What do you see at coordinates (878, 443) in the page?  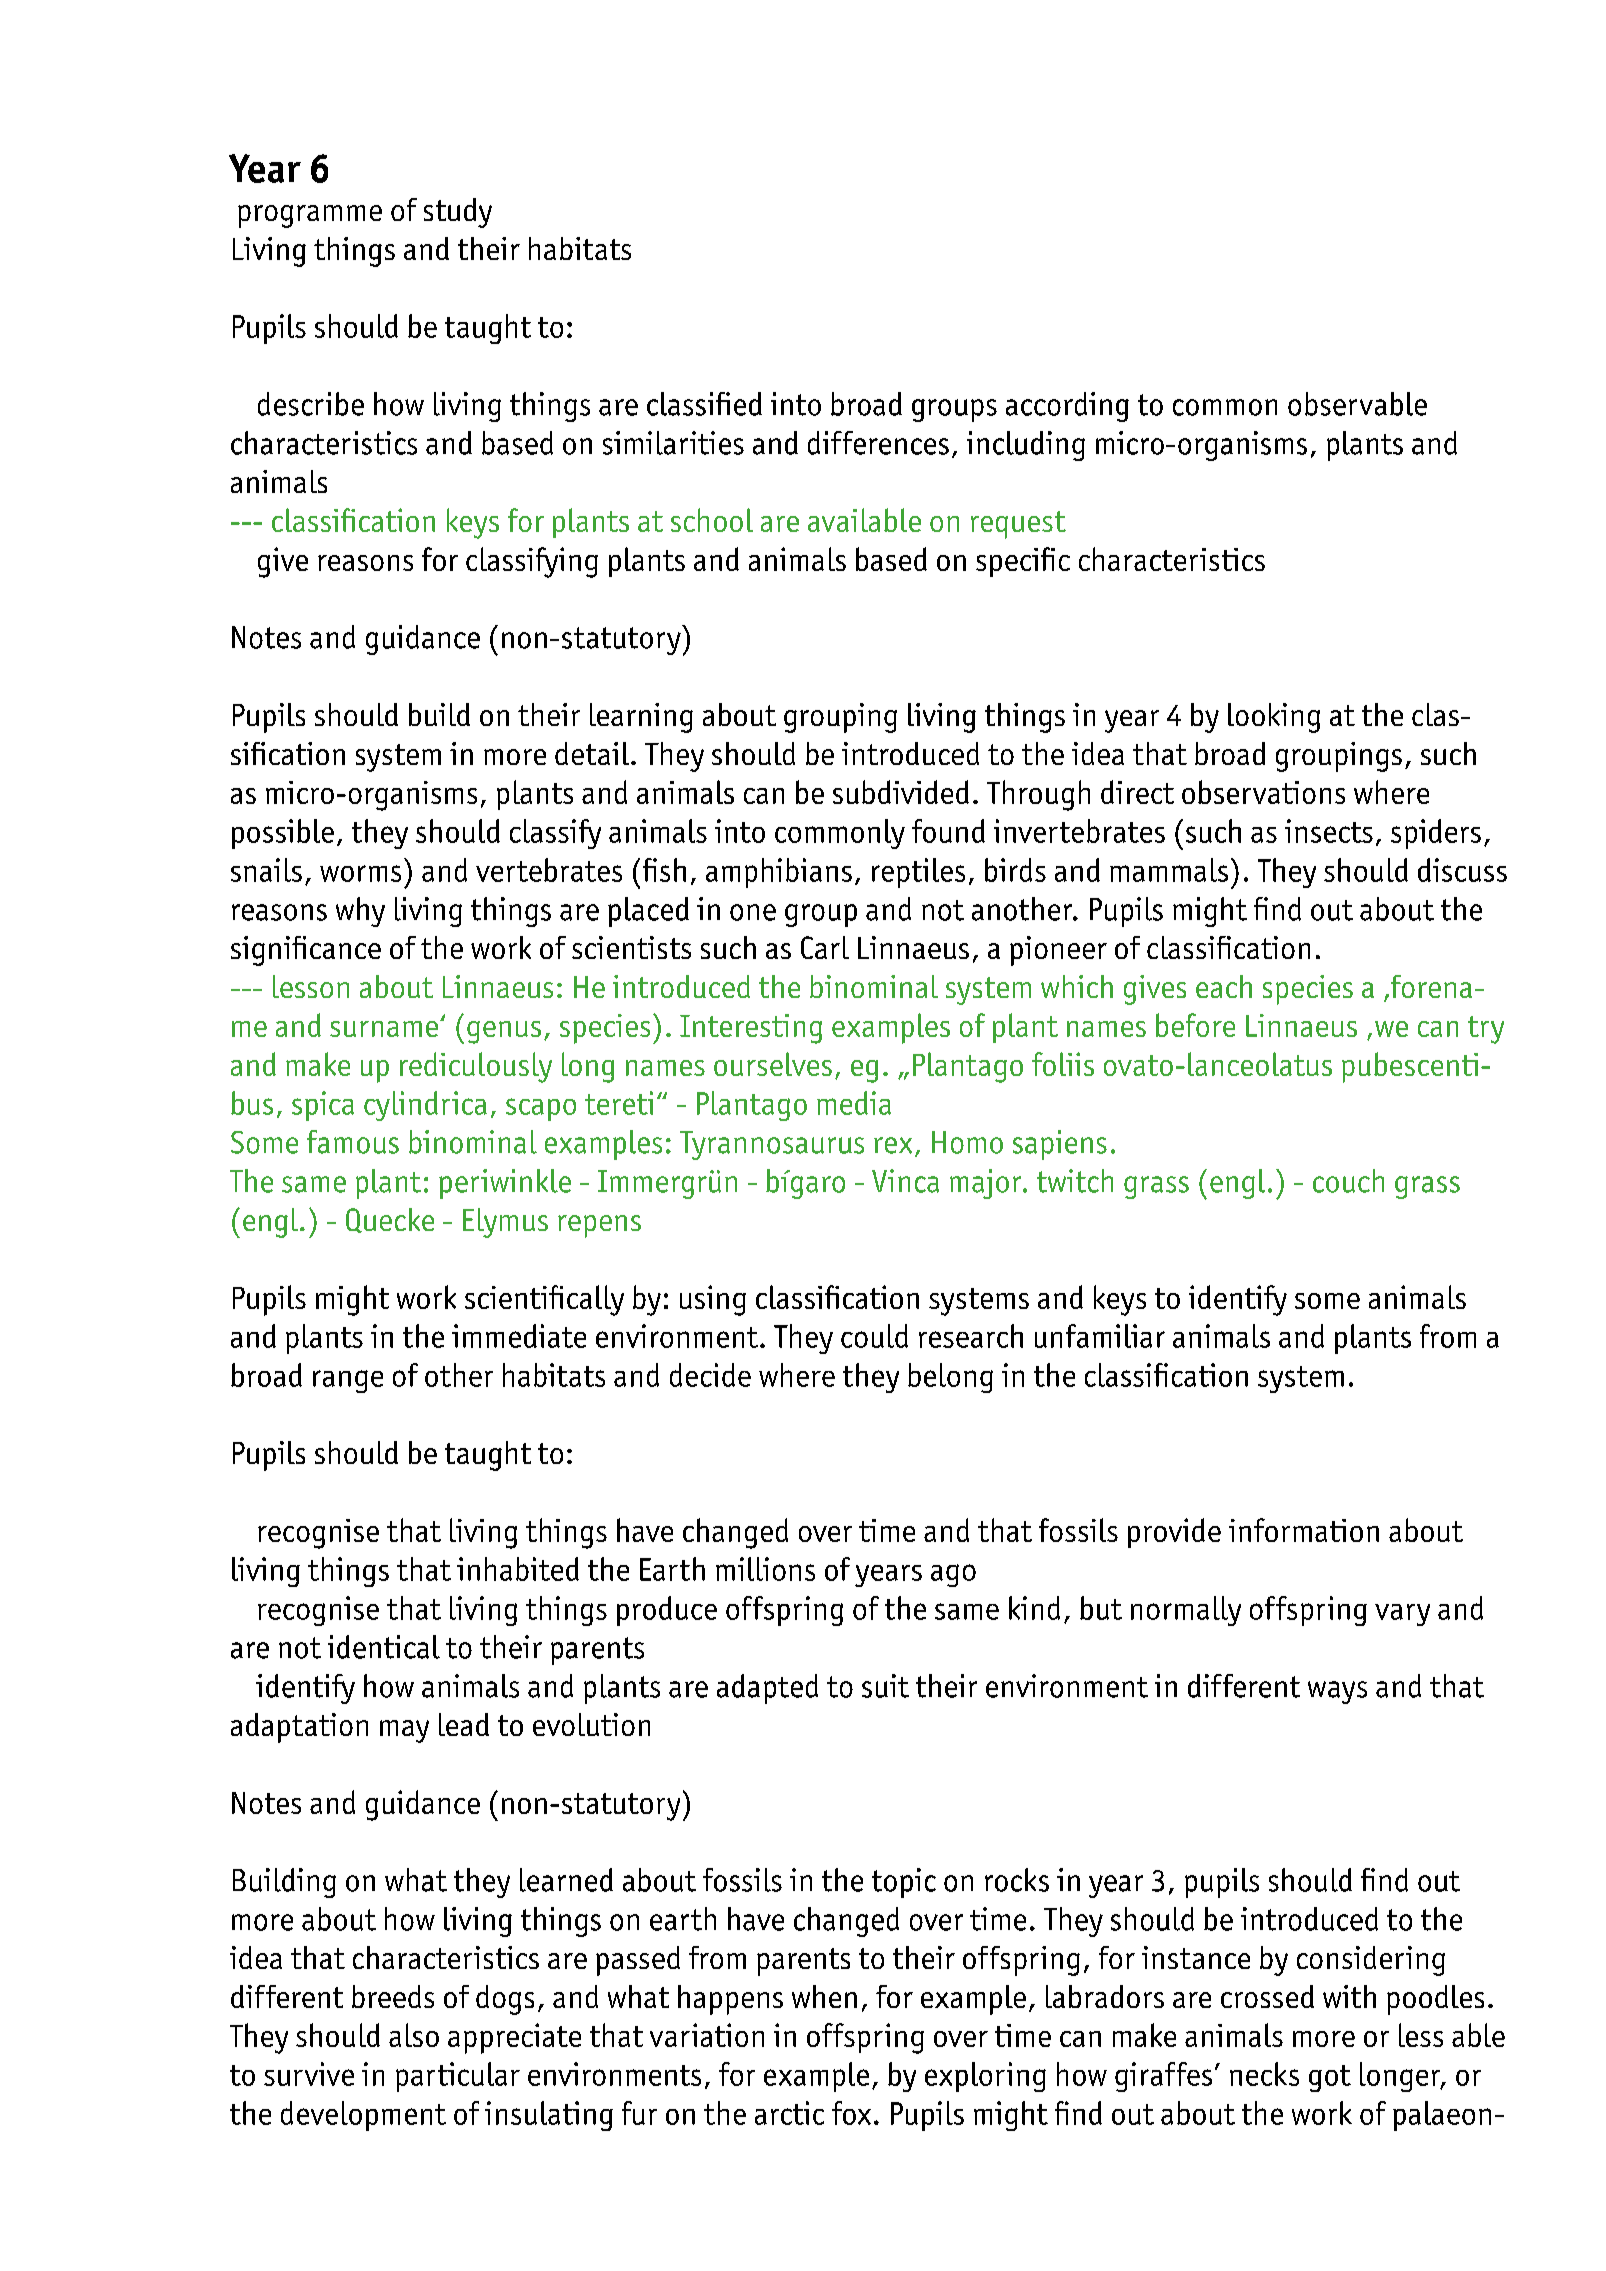 I see `differences` at bounding box center [878, 443].
